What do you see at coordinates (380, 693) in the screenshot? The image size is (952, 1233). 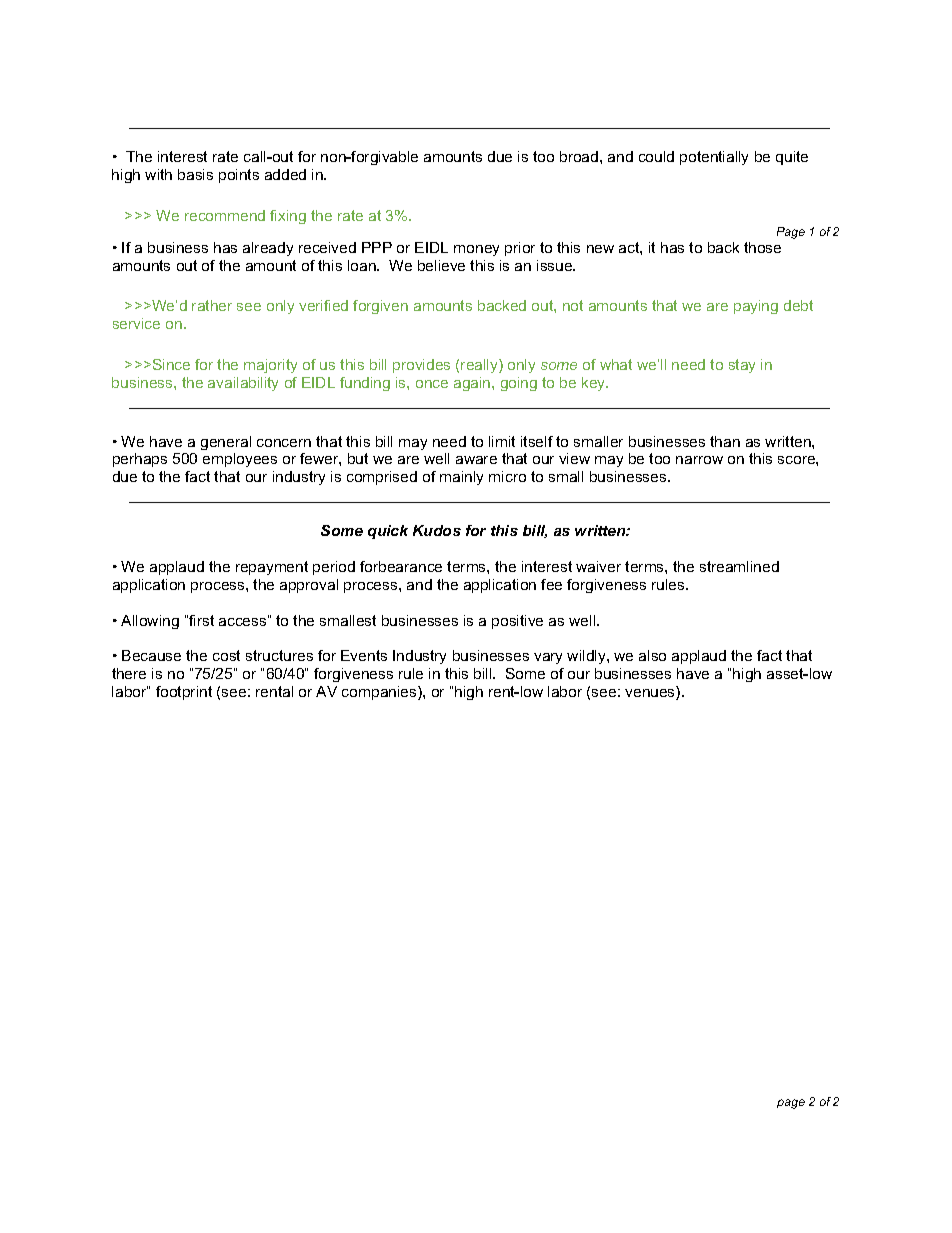 I see `companies` at bounding box center [380, 693].
